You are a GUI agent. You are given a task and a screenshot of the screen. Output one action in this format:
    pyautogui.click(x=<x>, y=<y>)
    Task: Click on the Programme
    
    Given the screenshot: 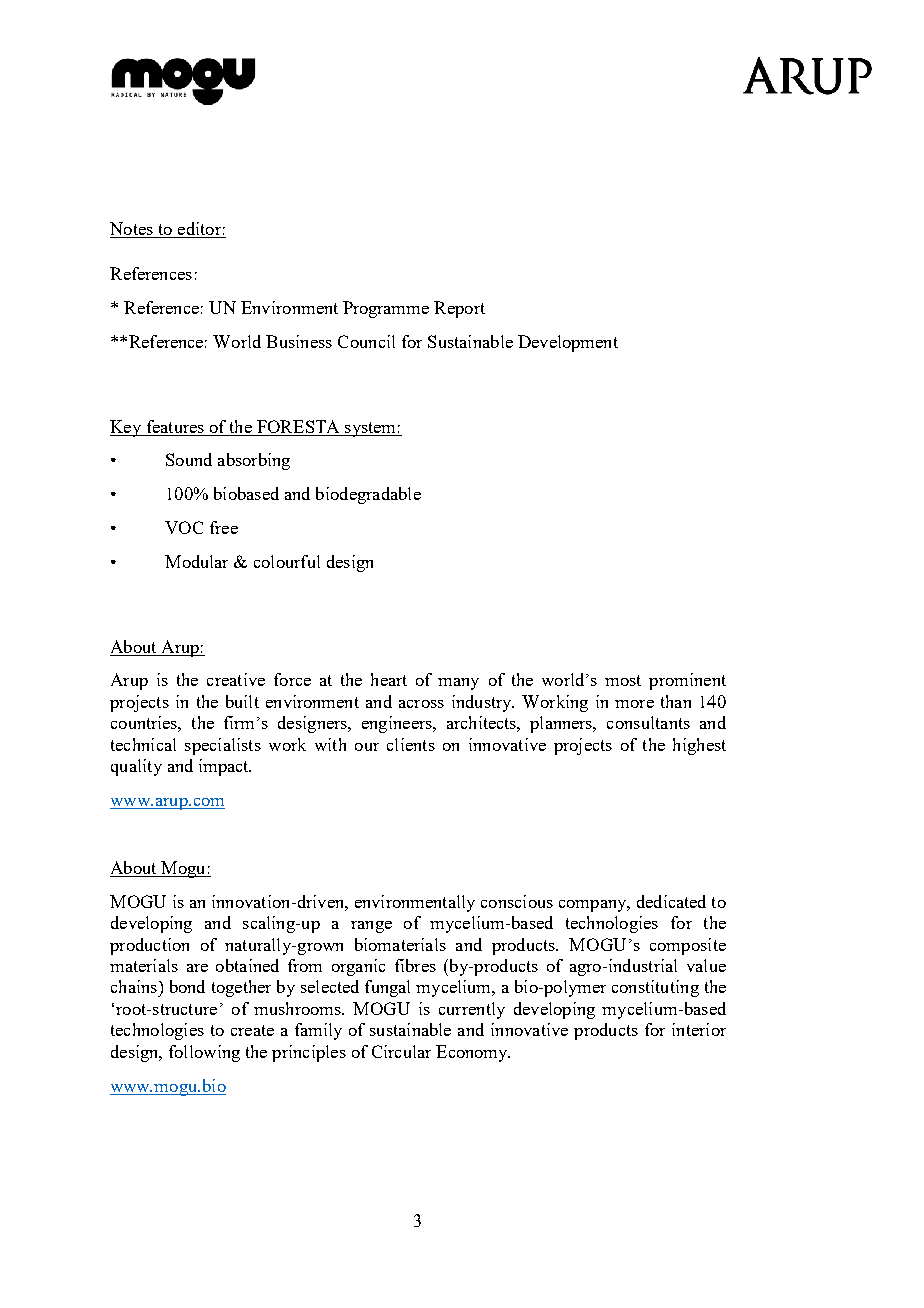 What is the action you would take?
    pyautogui.click(x=386, y=309)
